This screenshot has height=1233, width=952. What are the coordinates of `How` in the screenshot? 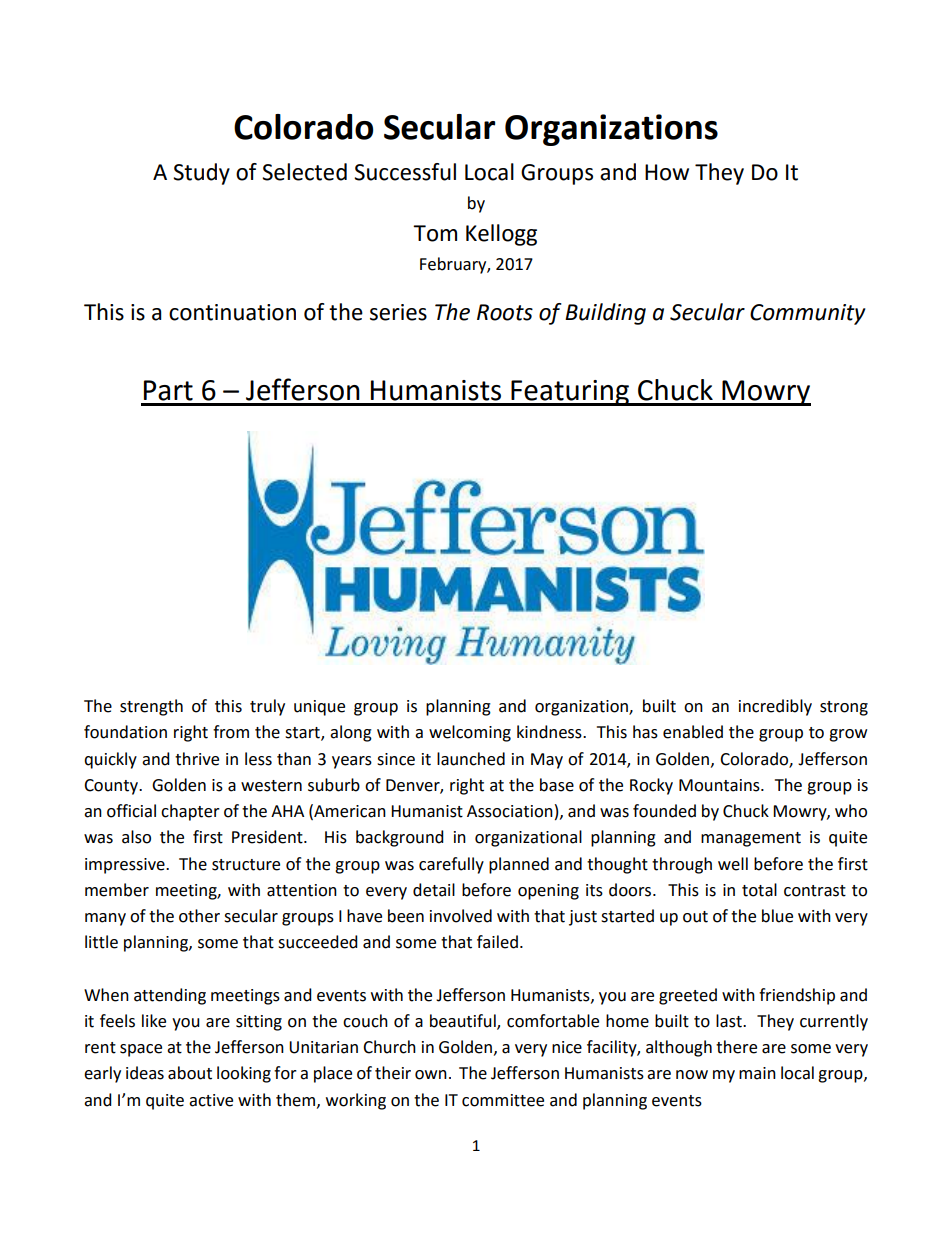 It's located at (667, 172).
